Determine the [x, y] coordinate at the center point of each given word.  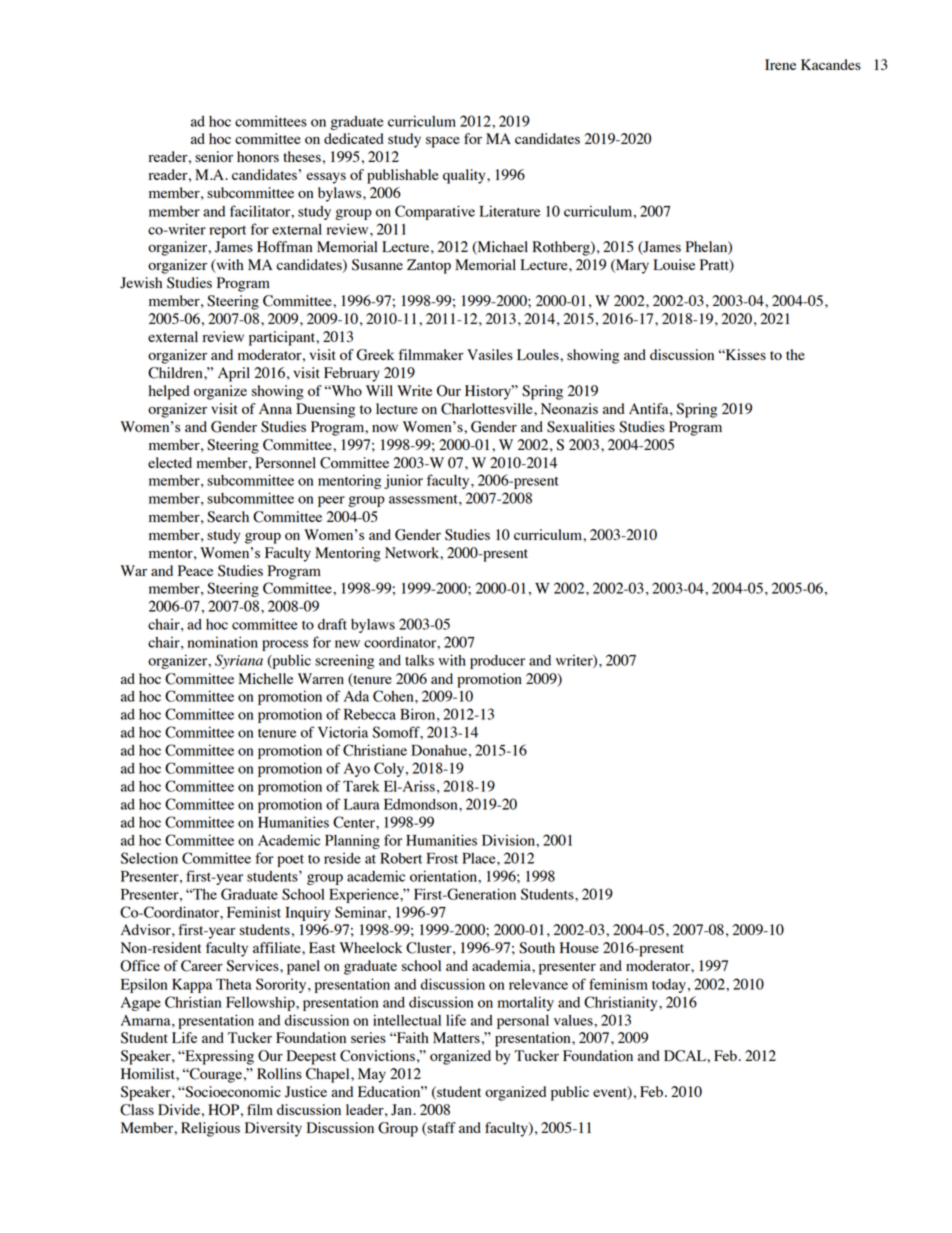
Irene [780, 64]
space [443, 142]
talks [419, 660]
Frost [442, 858]
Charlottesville [488, 409]
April [234, 374]
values [574, 1020]
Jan [402, 1110]
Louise [674, 264]
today [669, 986]
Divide [179, 1109]
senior [214, 156]
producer [497, 662]
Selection [149, 858]
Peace [195, 570]
